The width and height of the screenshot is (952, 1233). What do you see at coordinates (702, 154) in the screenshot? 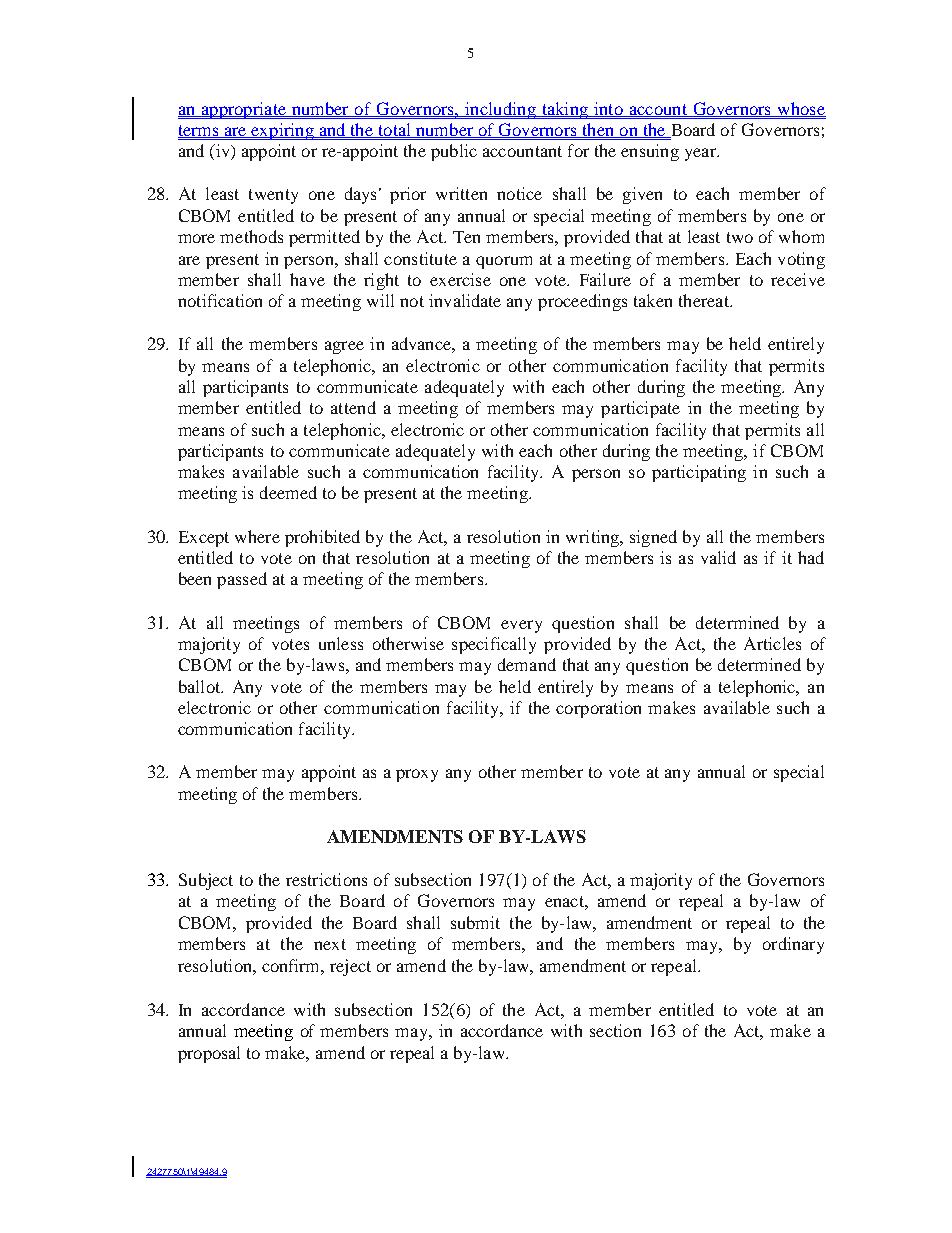
I see `year` at bounding box center [702, 154].
